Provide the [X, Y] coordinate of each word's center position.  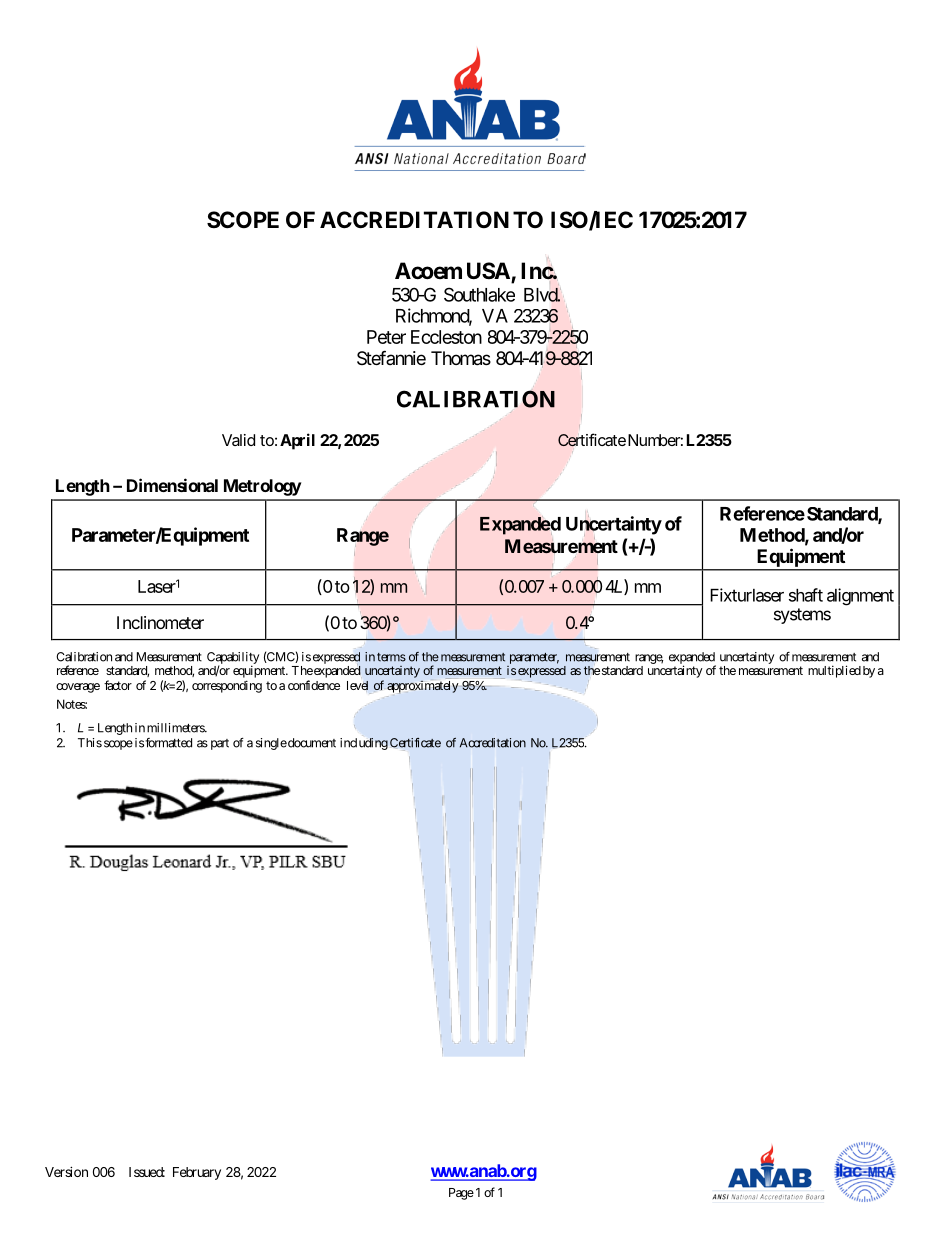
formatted [168, 743]
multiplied [834, 671]
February [197, 1173]
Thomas [461, 358]
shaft [806, 595]
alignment [860, 597]
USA [489, 272]
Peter [386, 337]
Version [66, 1171]
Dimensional [172, 485]
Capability [233, 659]
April [297, 441]
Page [461, 1194]
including [364, 744]
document [311, 743]
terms [391, 657]
